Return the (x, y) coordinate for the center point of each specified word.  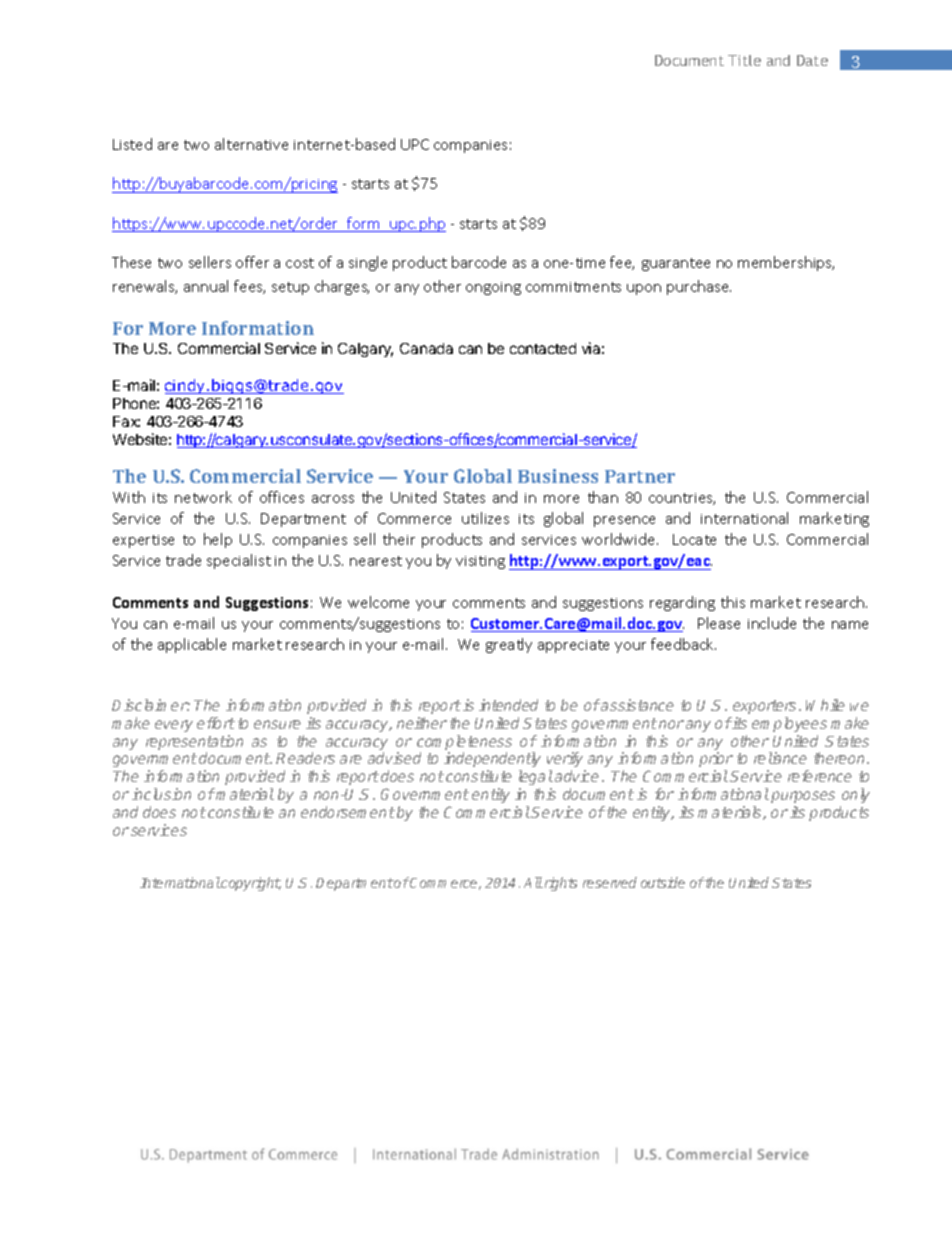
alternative (251, 144)
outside (663, 882)
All (533, 882)
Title (744, 60)
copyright (250, 884)
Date (812, 60)
